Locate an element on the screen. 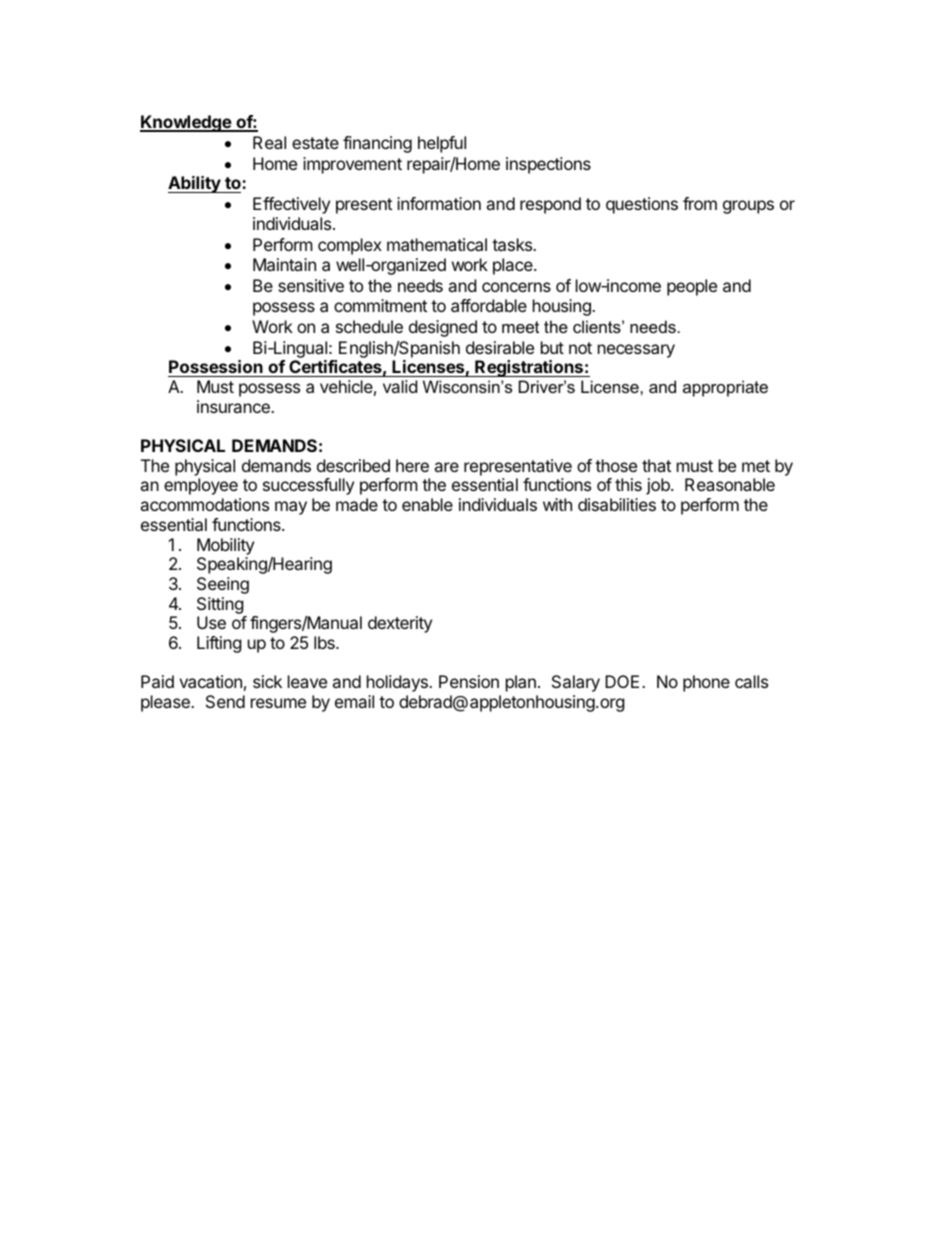 This screenshot has height=1233, width=952. sensitive is located at coordinates (311, 285).
